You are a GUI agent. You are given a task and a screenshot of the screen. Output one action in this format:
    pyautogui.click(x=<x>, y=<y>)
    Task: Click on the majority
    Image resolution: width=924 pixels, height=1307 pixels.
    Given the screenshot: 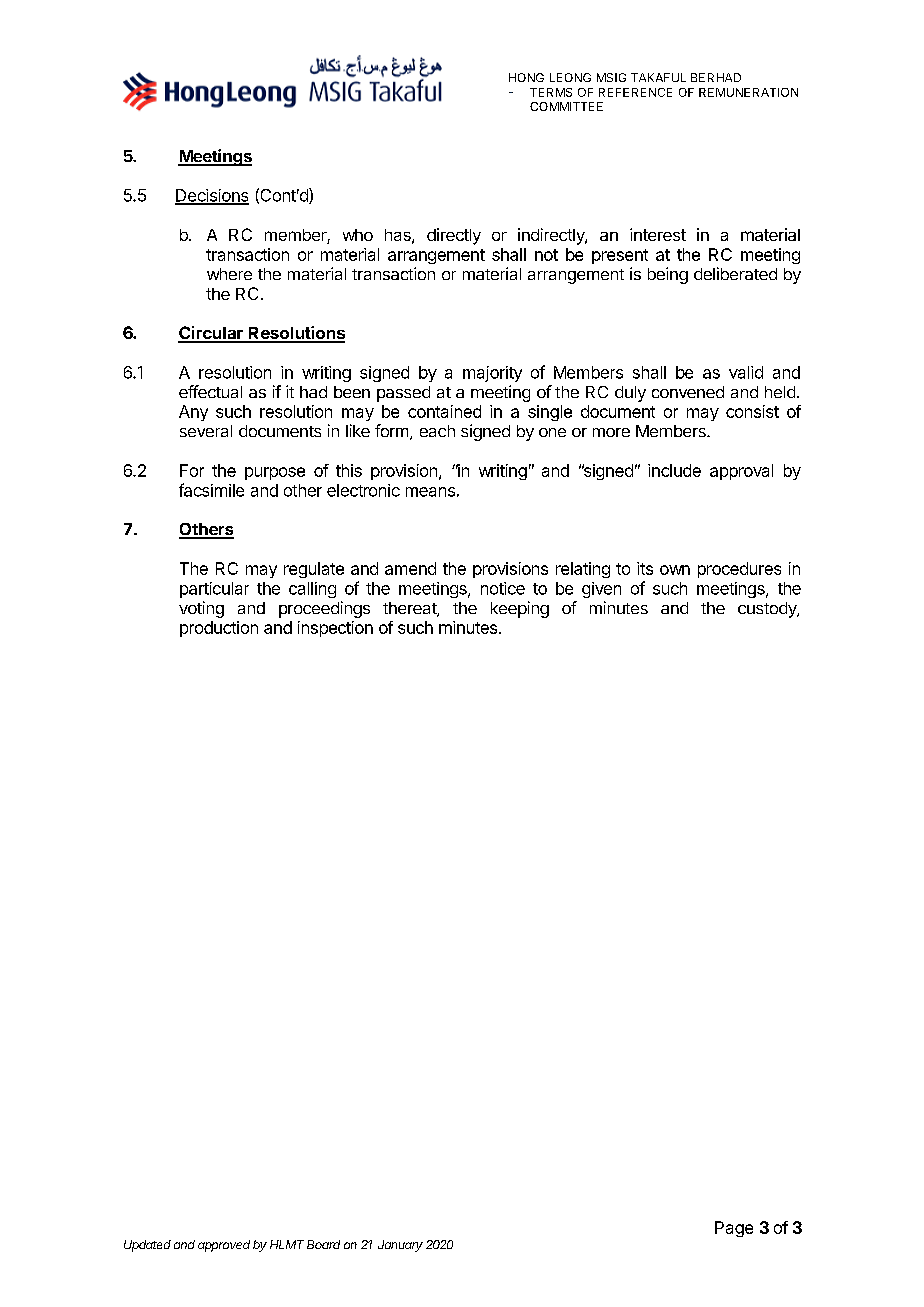 What is the action you would take?
    pyautogui.click(x=492, y=374)
